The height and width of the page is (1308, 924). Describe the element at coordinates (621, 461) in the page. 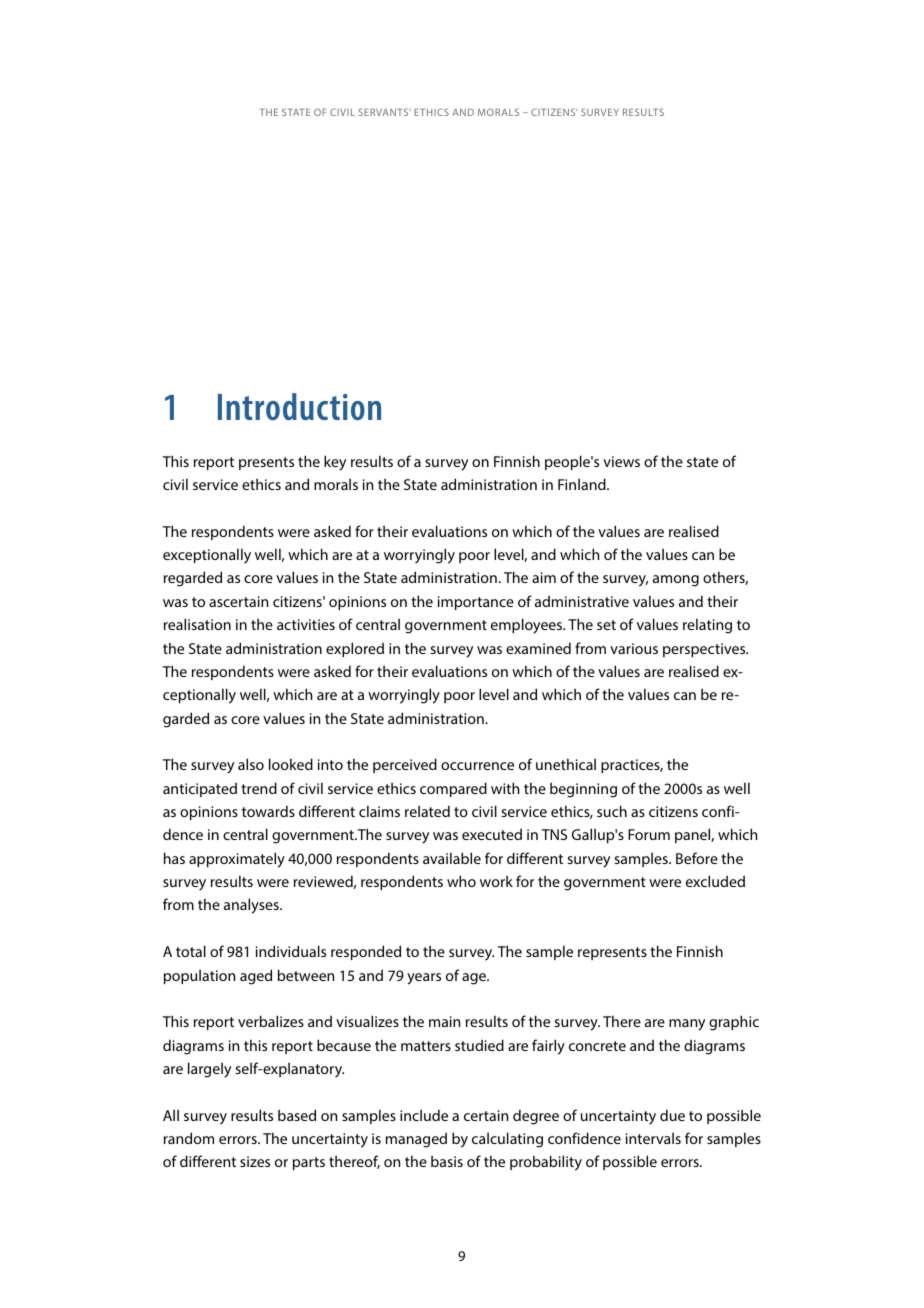

I see `views` at that location.
